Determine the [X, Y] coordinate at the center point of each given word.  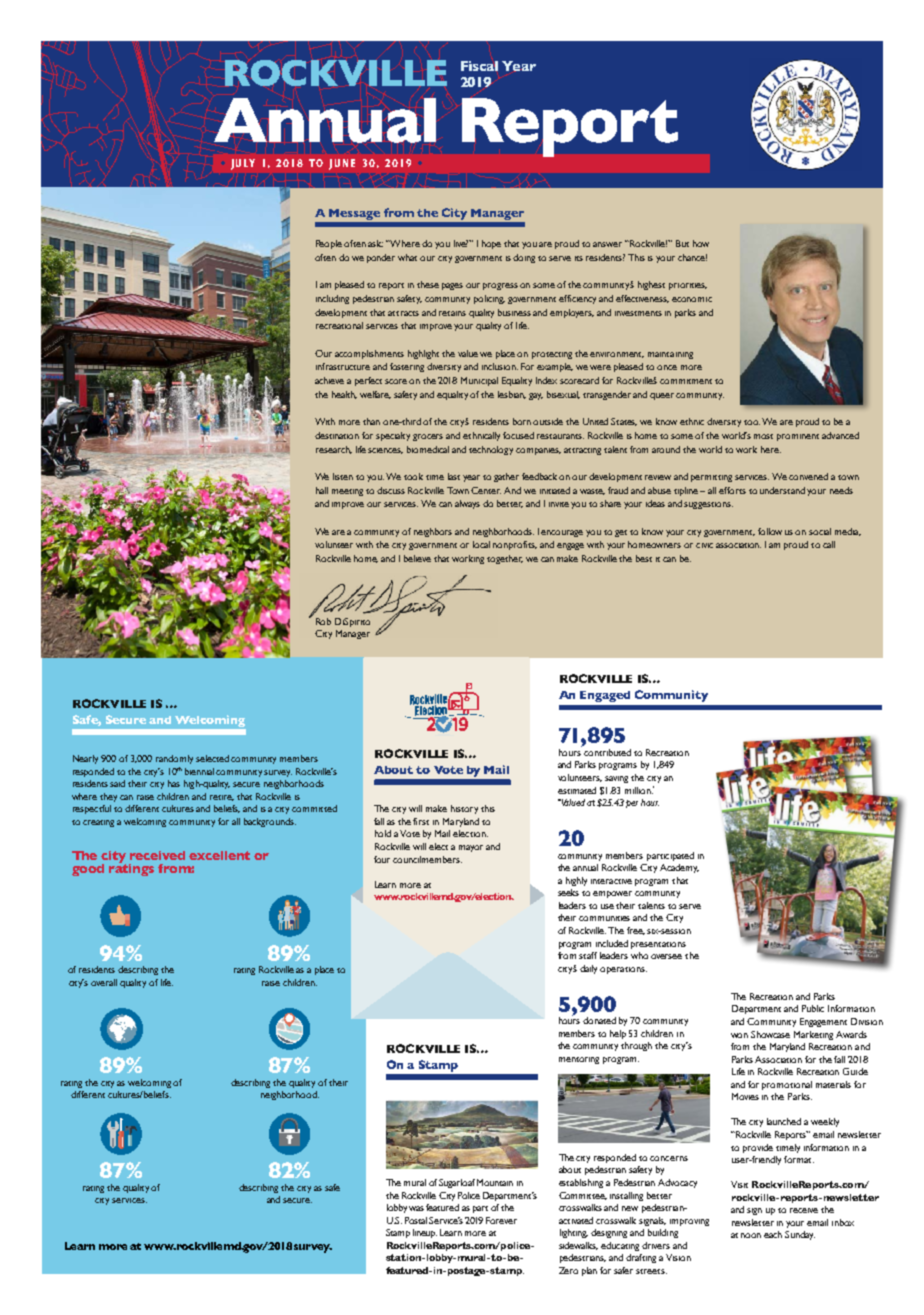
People [329, 244]
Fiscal [479, 66]
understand [782, 490]
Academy [679, 868]
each [773, 1234]
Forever [501, 1220]
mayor [471, 848]
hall [322, 490]
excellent [219, 855]
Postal [416, 1220]
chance [692, 257]
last [454, 476]
